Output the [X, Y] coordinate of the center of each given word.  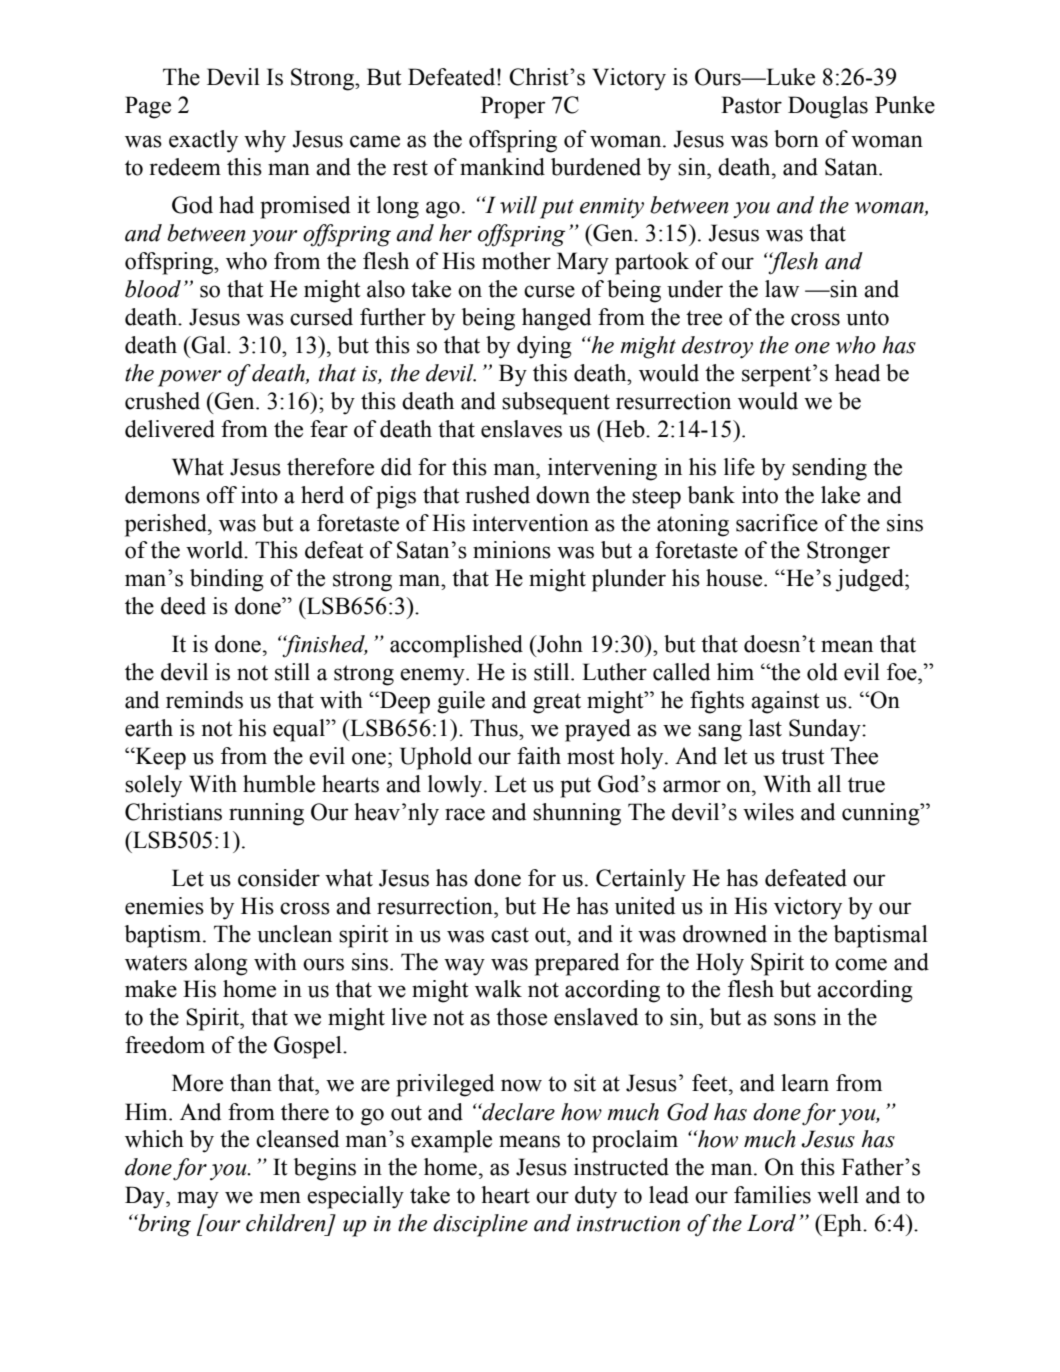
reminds [204, 700]
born [796, 139]
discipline [480, 1225]
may [198, 1200]
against [785, 702]
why [265, 141]
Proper [513, 107]
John [559, 644]
